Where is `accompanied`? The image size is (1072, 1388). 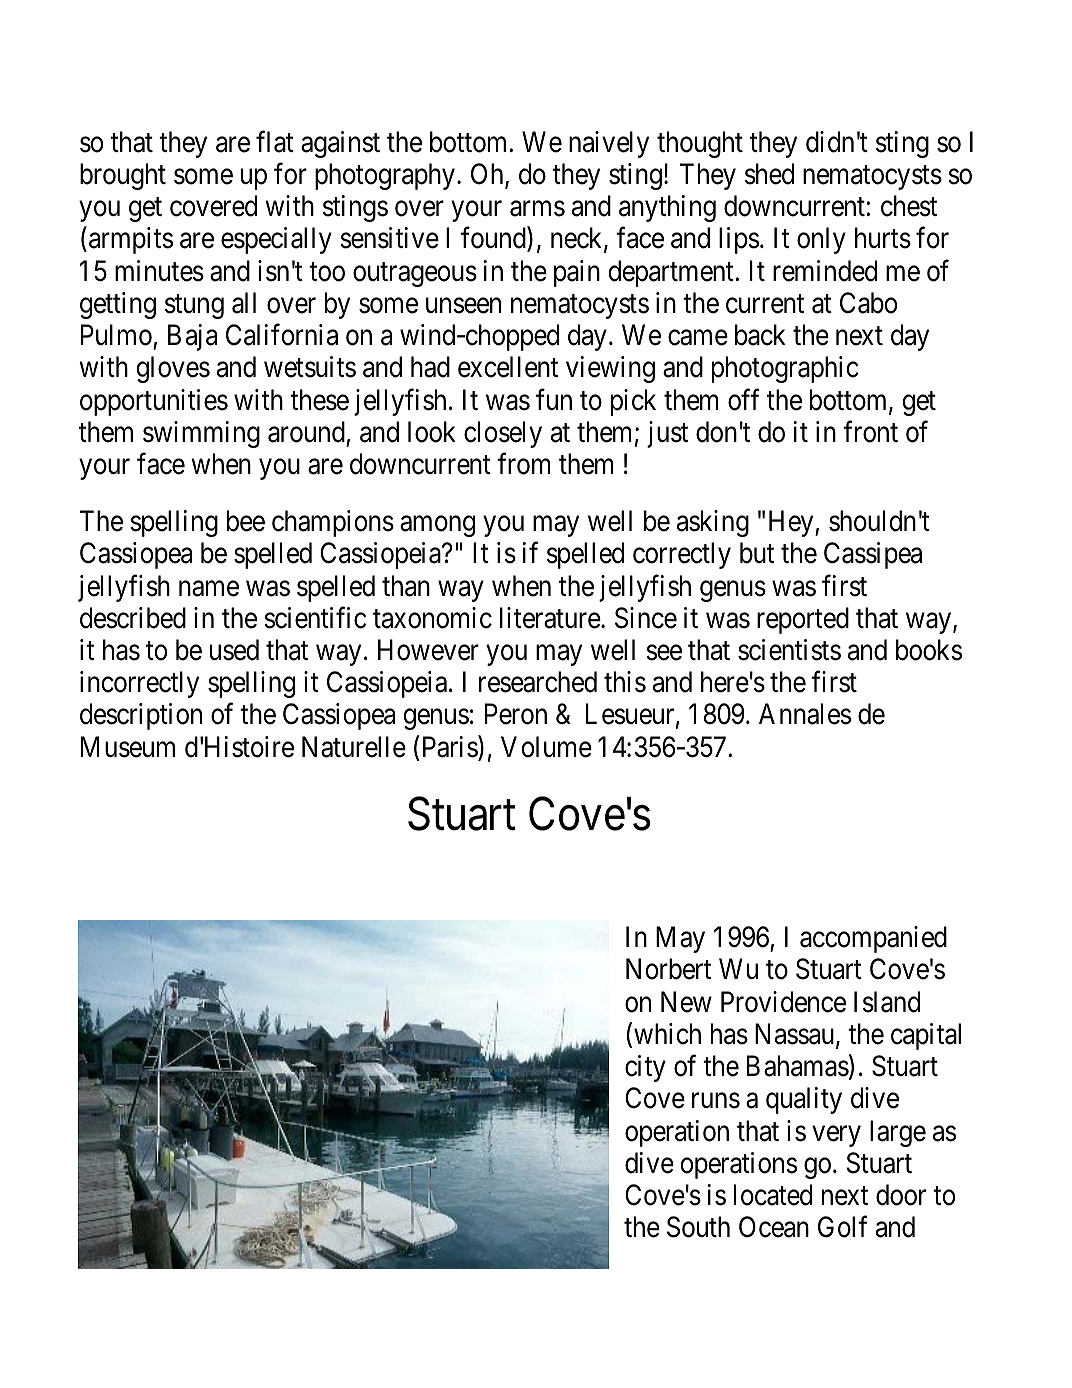 accompanied is located at coordinates (873, 939).
